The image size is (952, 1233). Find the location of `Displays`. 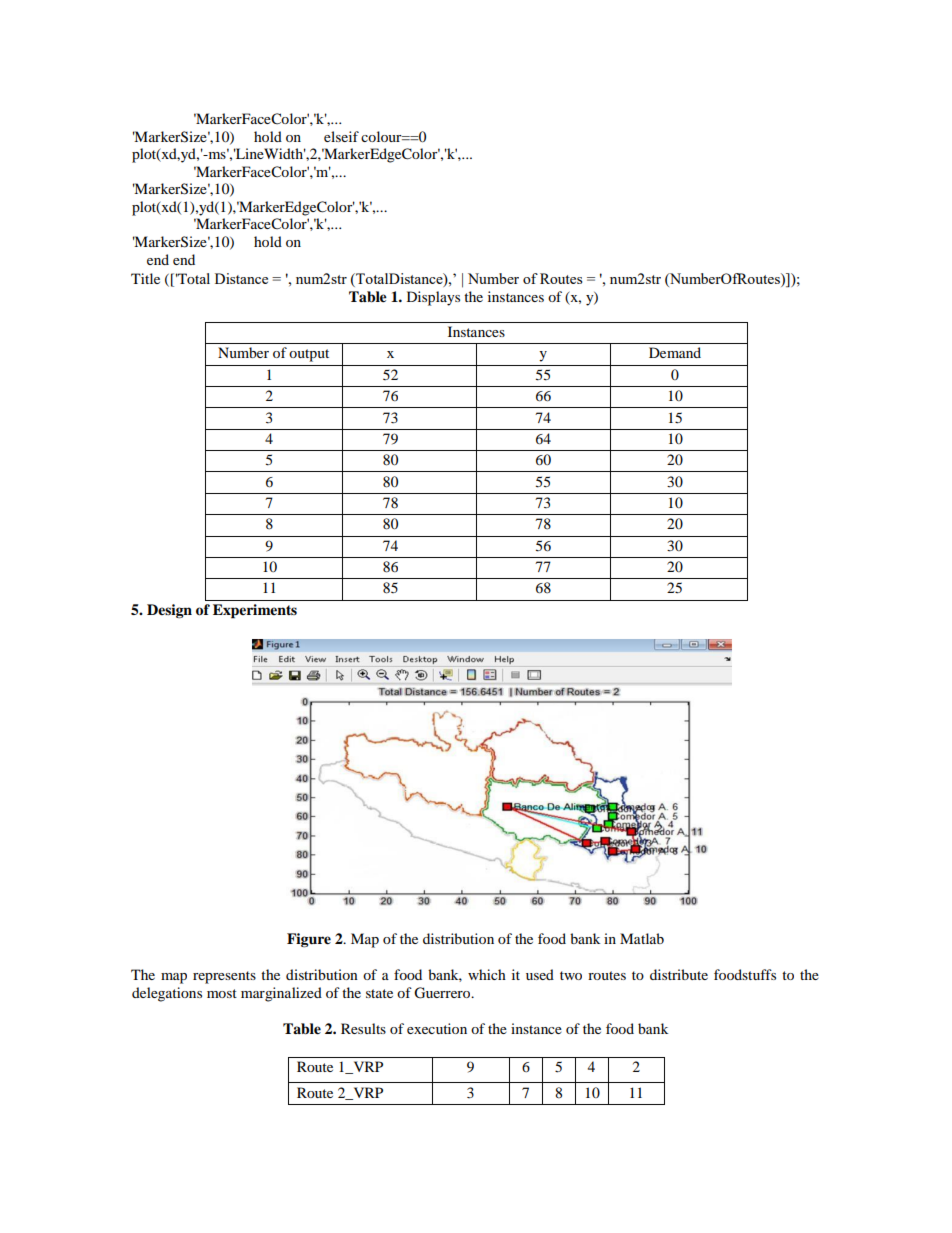

Displays is located at coordinates (433, 298).
